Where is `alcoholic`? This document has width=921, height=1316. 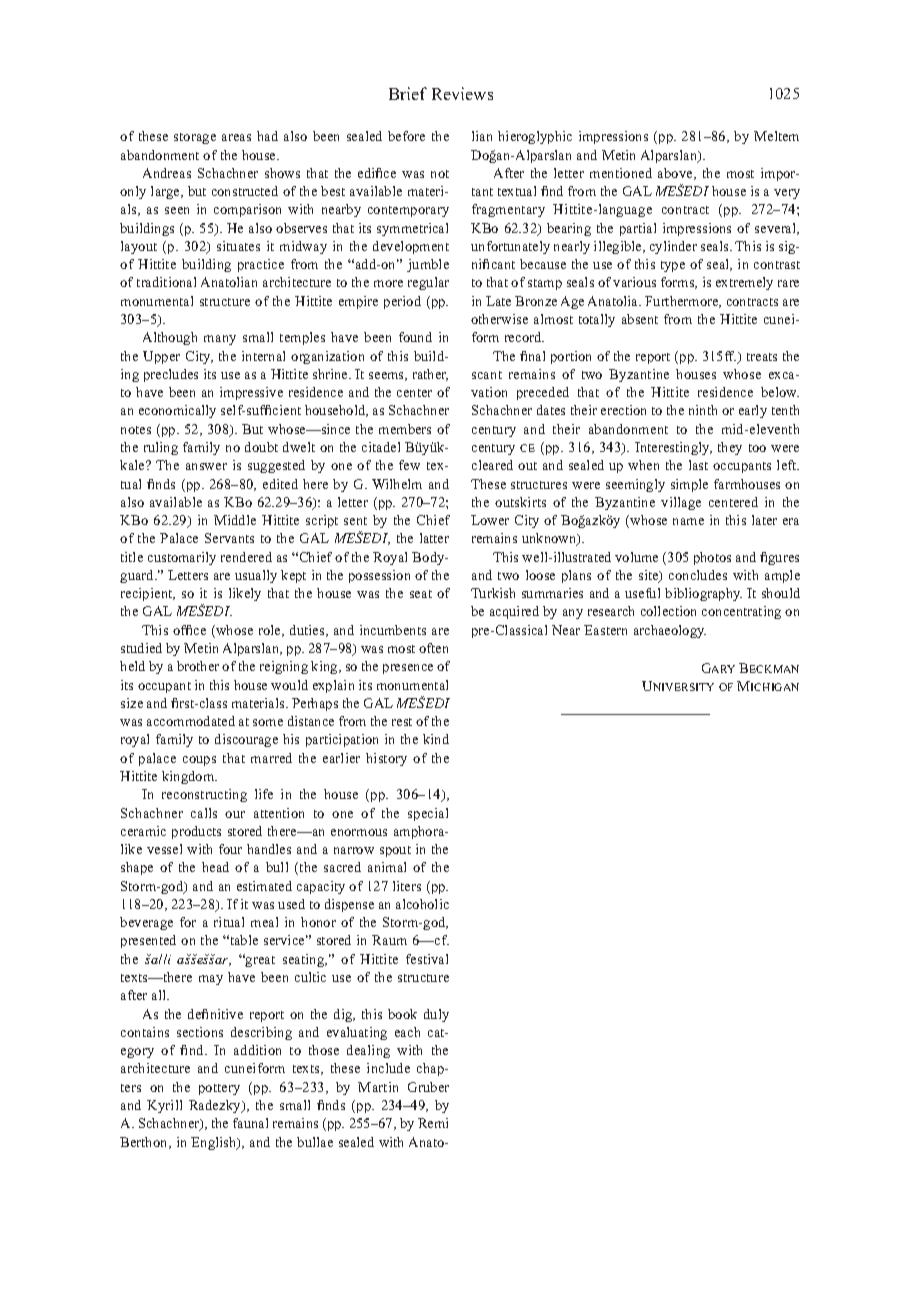
alcoholic is located at coordinates (422, 904).
